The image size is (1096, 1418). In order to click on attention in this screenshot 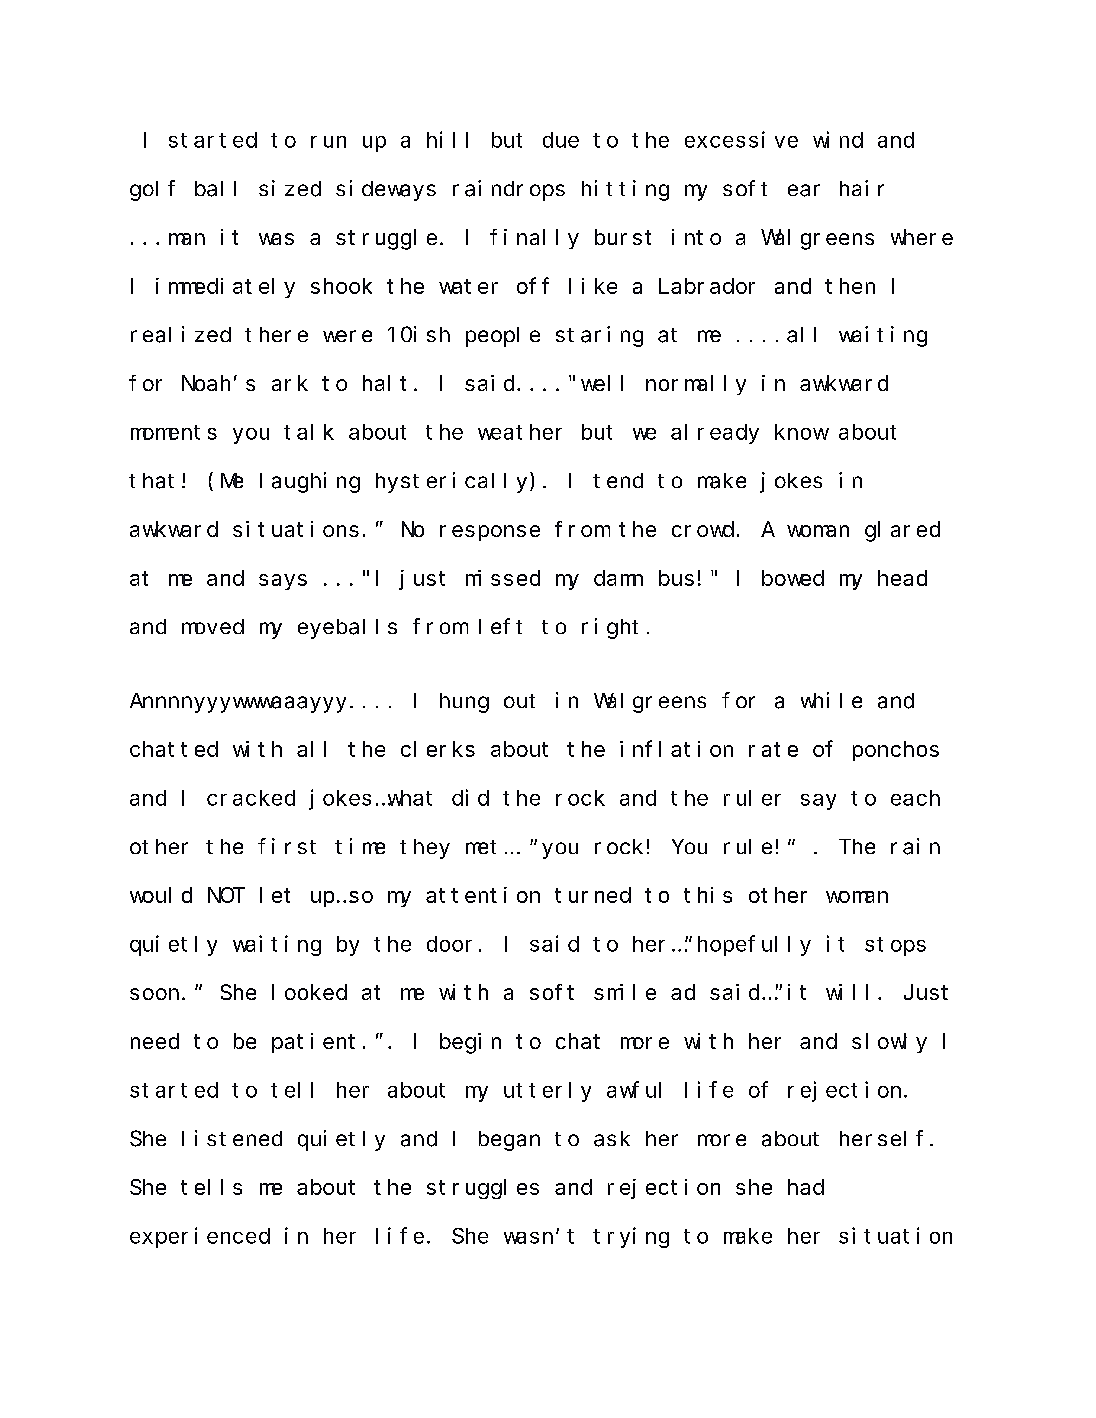, I will do `click(483, 895)`.
